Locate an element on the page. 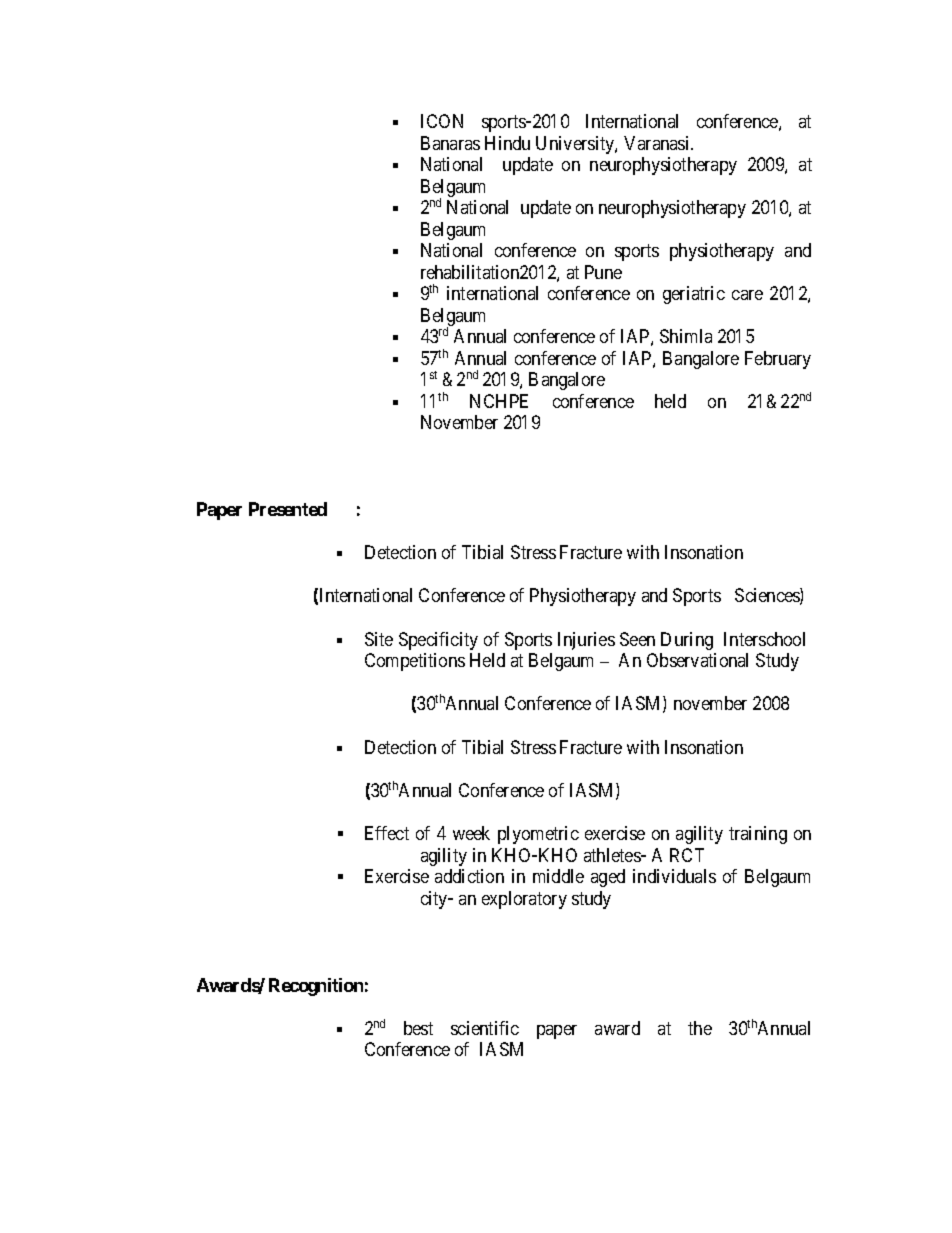  During is located at coordinates (687, 641).
